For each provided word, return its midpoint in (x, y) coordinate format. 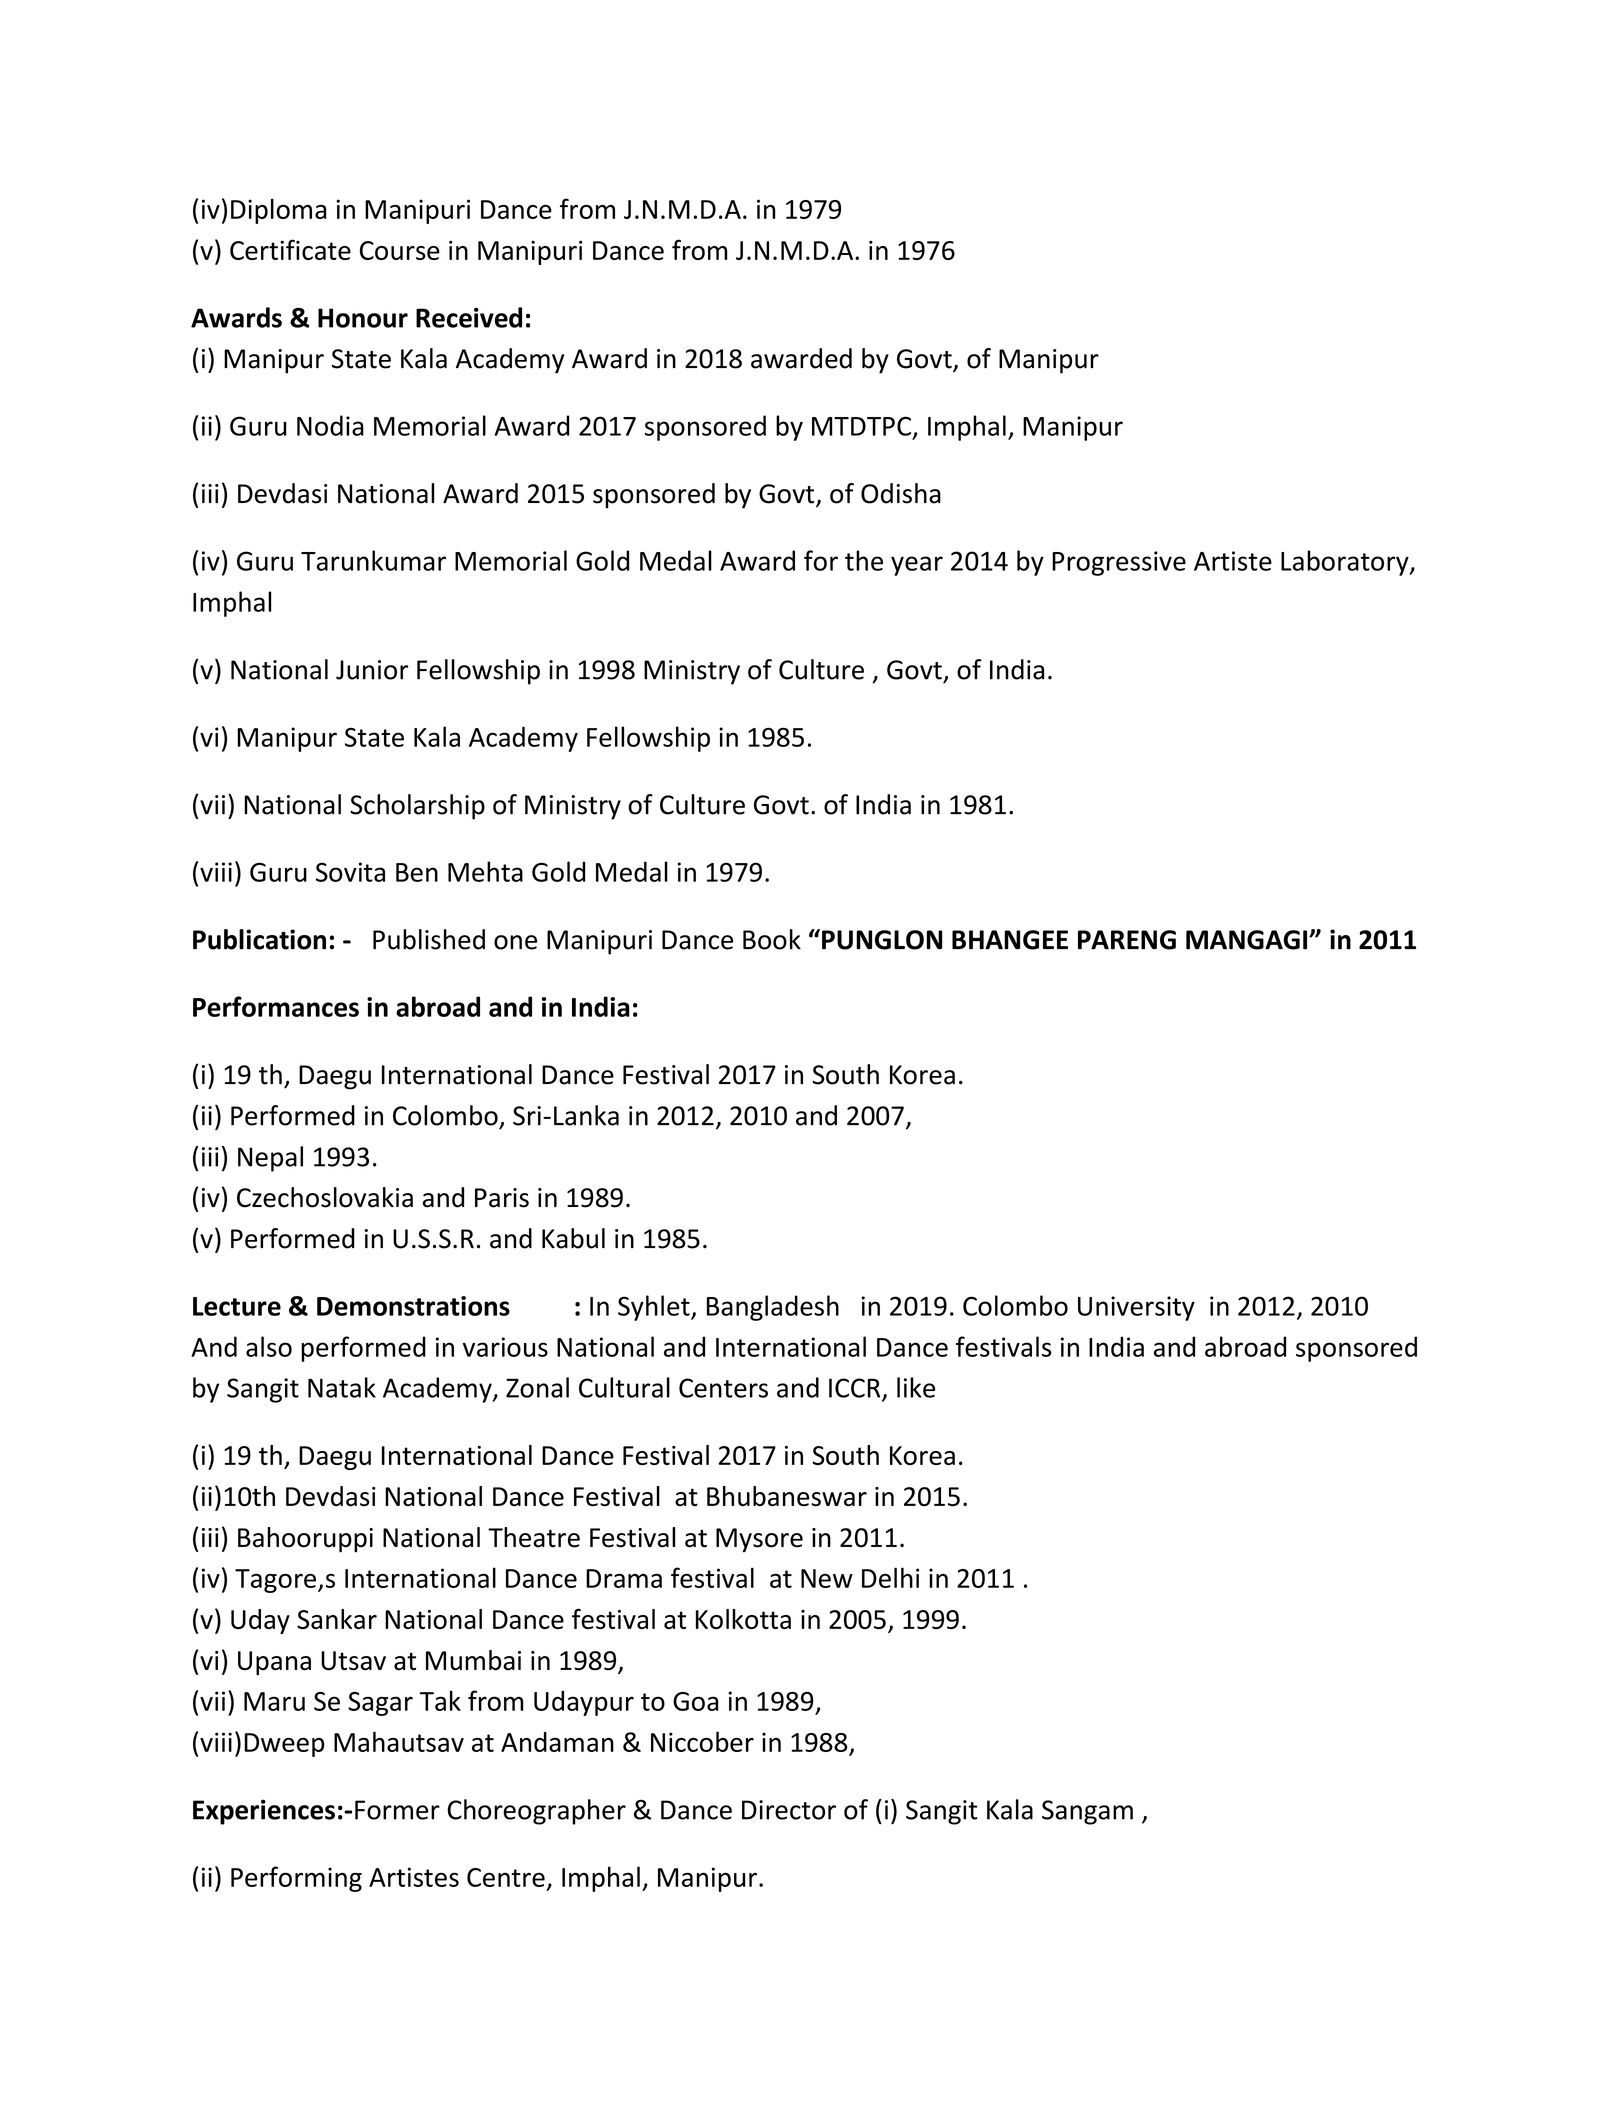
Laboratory (1346, 563)
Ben (417, 872)
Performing (296, 1879)
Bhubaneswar (787, 1496)
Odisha (901, 493)
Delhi (890, 1577)
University (1136, 1308)
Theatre (534, 1537)
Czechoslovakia (325, 1197)
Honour (363, 318)
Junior (372, 670)
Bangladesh (773, 1308)
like (916, 1387)
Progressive (1119, 563)
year (917, 566)
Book (772, 939)
